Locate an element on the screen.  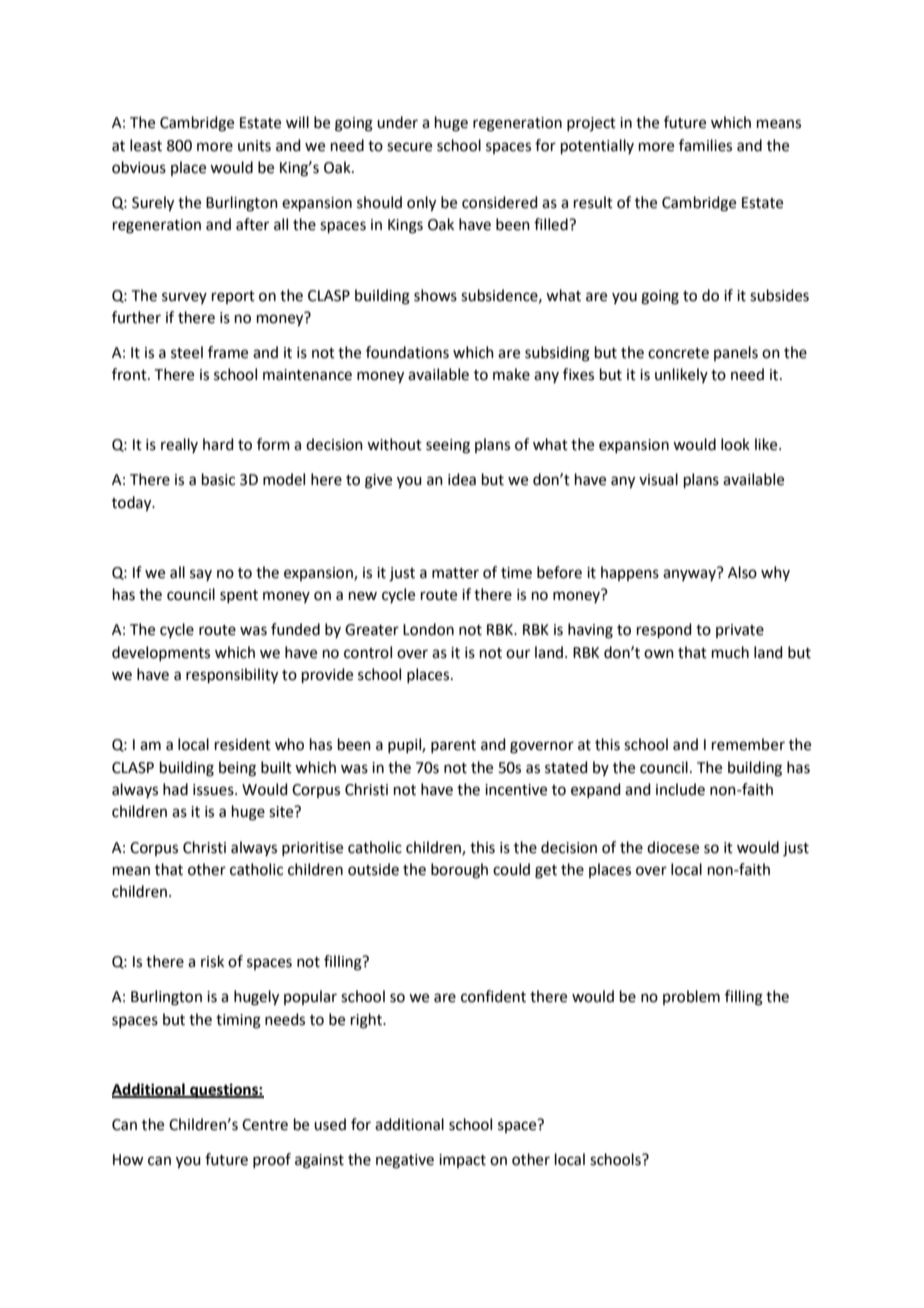
families is located at coordinates (705, 145).
